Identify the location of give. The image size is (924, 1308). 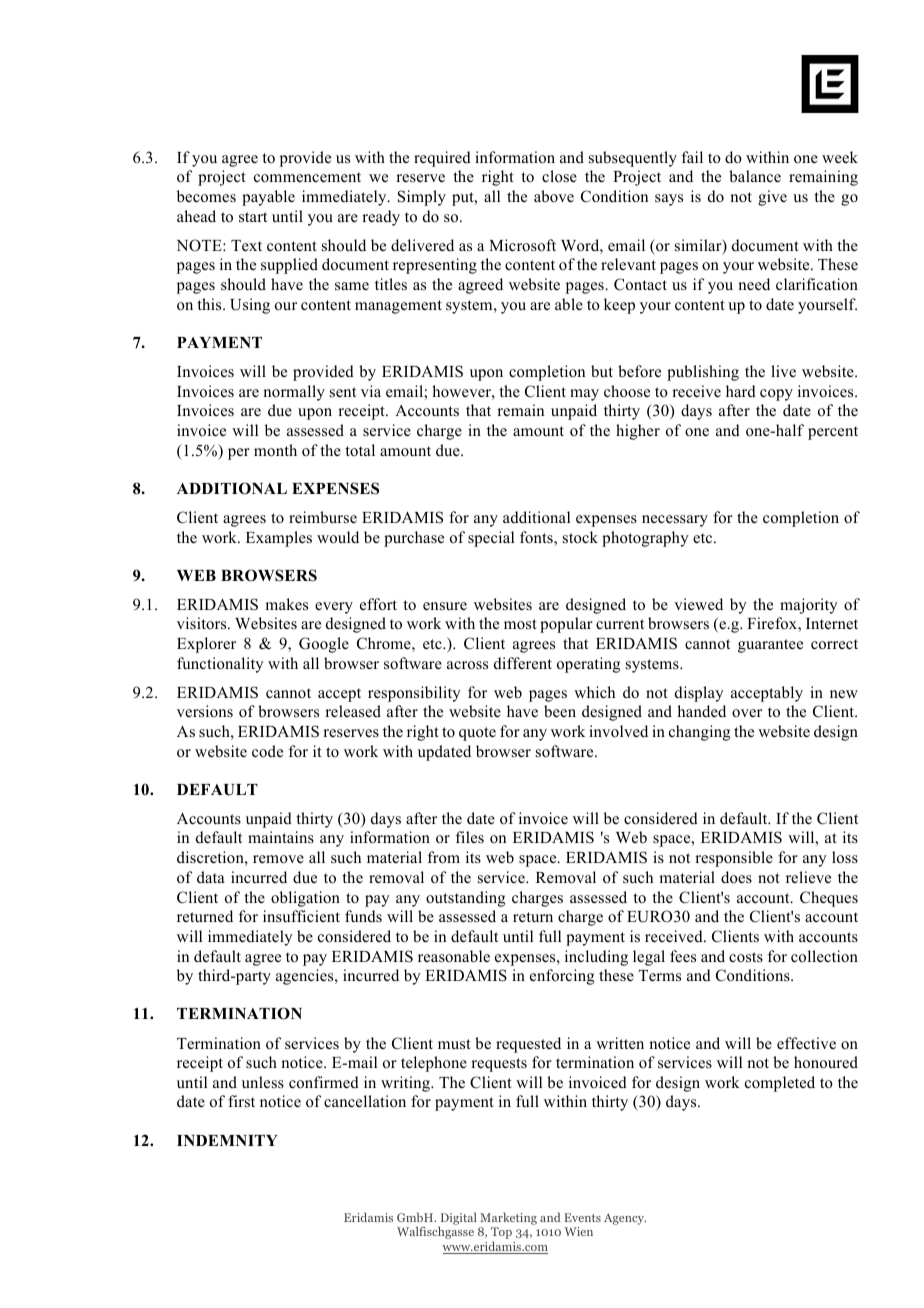
(772, 198).
